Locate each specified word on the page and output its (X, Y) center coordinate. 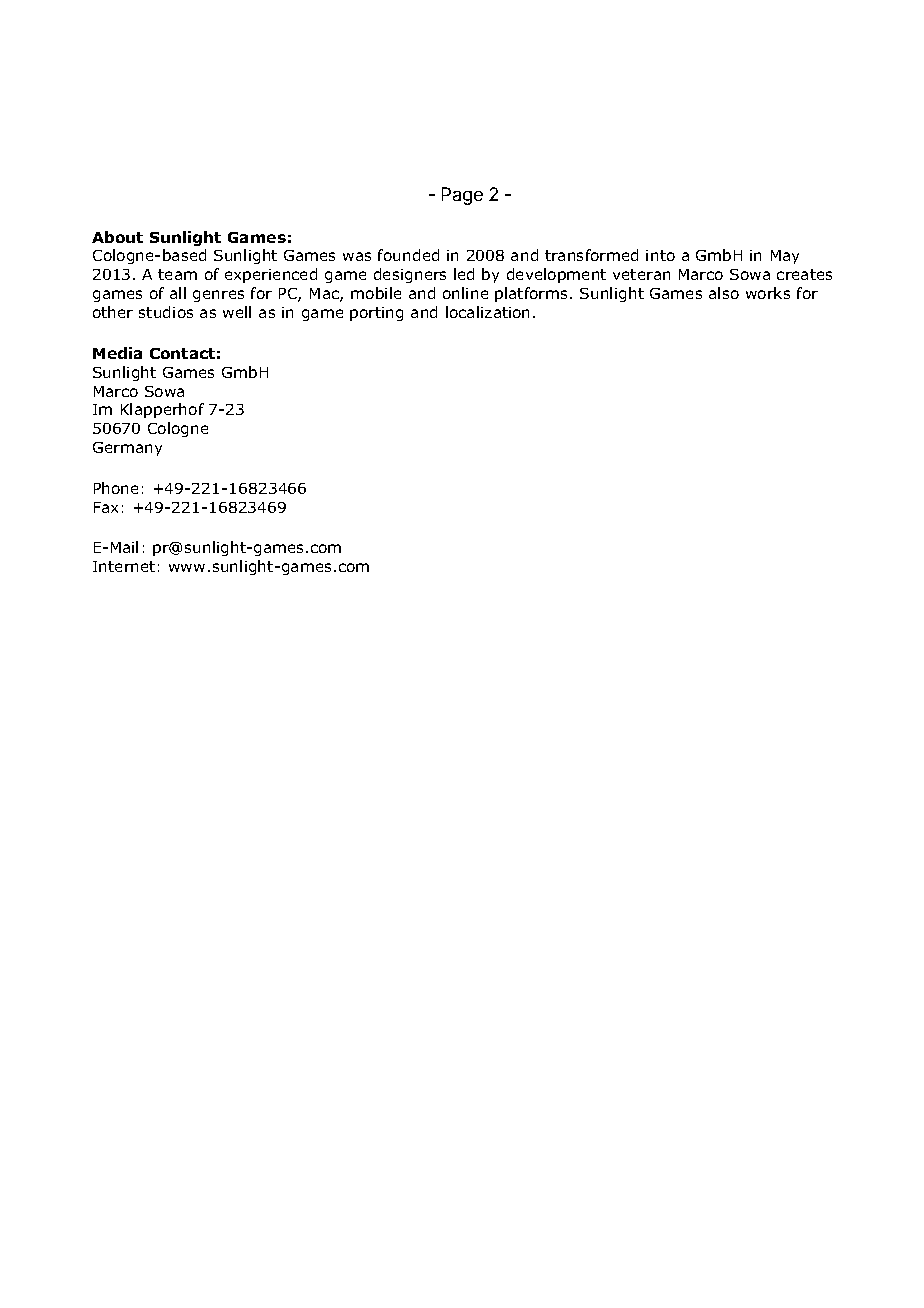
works (768, 293)
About (117, 237)
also (724, 293)
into (660, 255)
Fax (106, 507)
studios (166, 312)
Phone (116, 488)
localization (487, 312)
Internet (124, 566)
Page (462, 196)
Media (117, 353)
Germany (127, 449)
